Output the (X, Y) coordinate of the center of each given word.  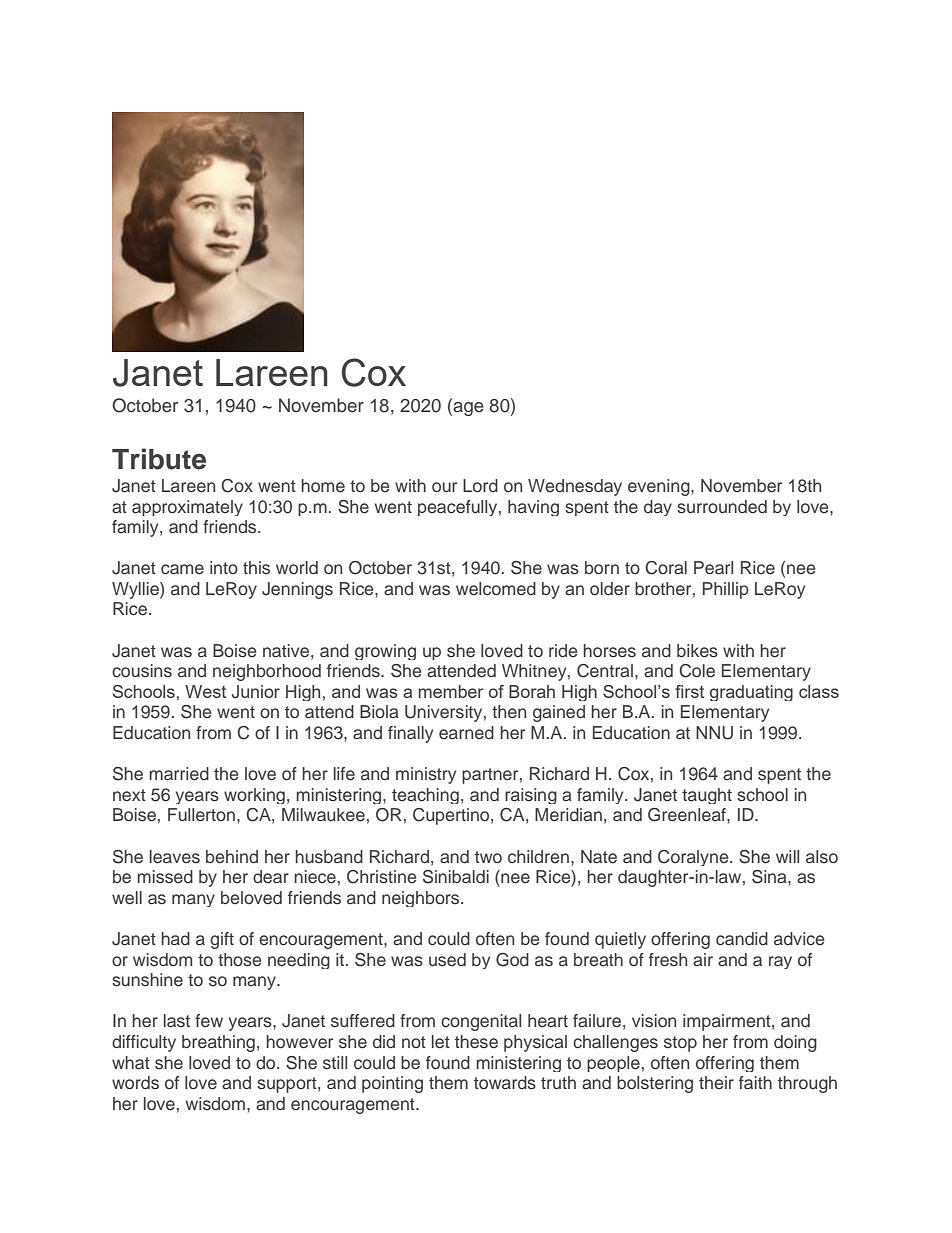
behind (232, 856)
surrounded (722, 507)
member (451, 691)
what (131, 1062)
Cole (697, 671)
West (205, 691)
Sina (770, 877)
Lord (480, 485)
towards (505, 1083)
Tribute (159, 459)
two (488, 857)
